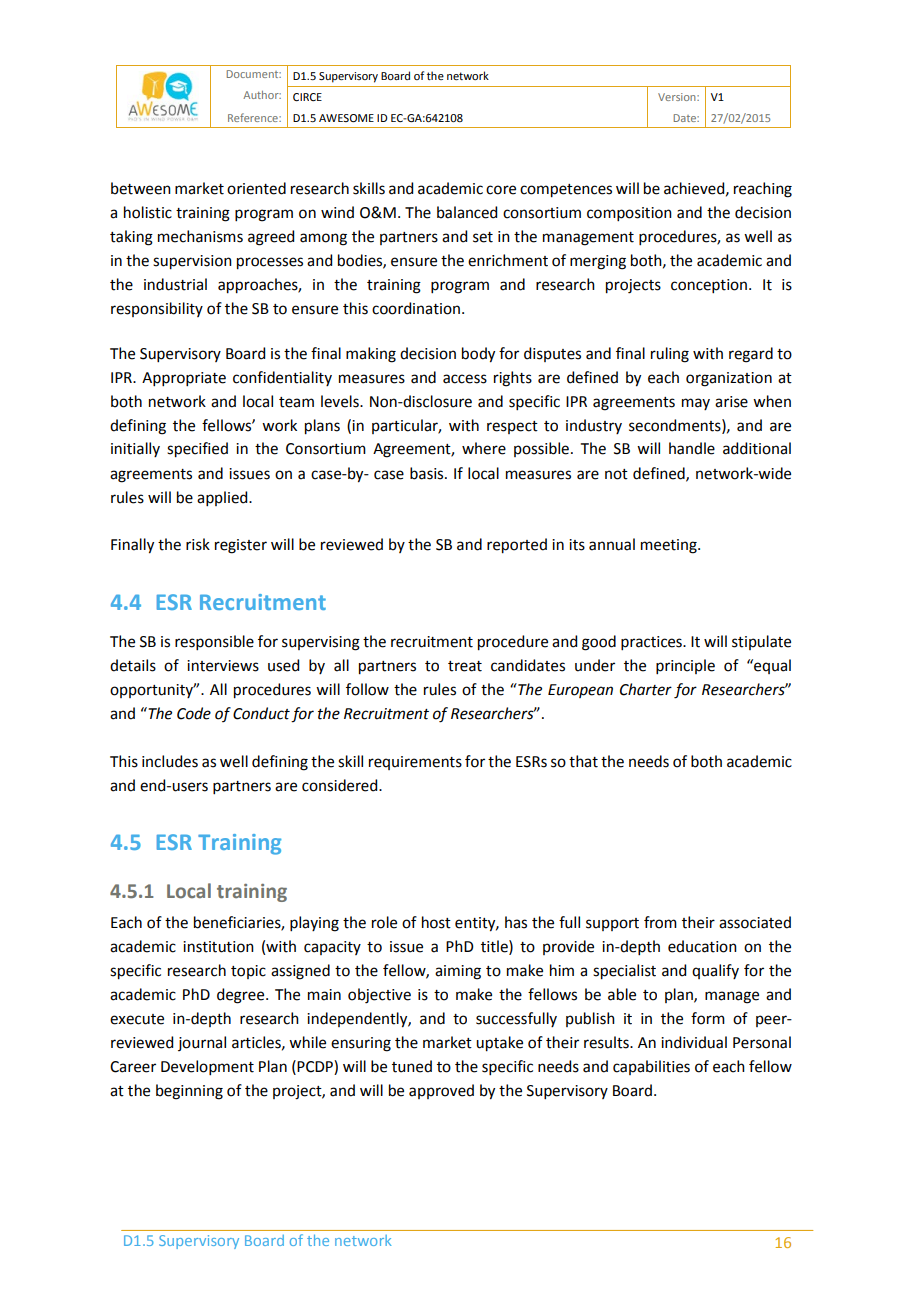  What do you see at coordinates (223, 498) in the screenshot?
I see `applied` at bounding box center [223, 498].
